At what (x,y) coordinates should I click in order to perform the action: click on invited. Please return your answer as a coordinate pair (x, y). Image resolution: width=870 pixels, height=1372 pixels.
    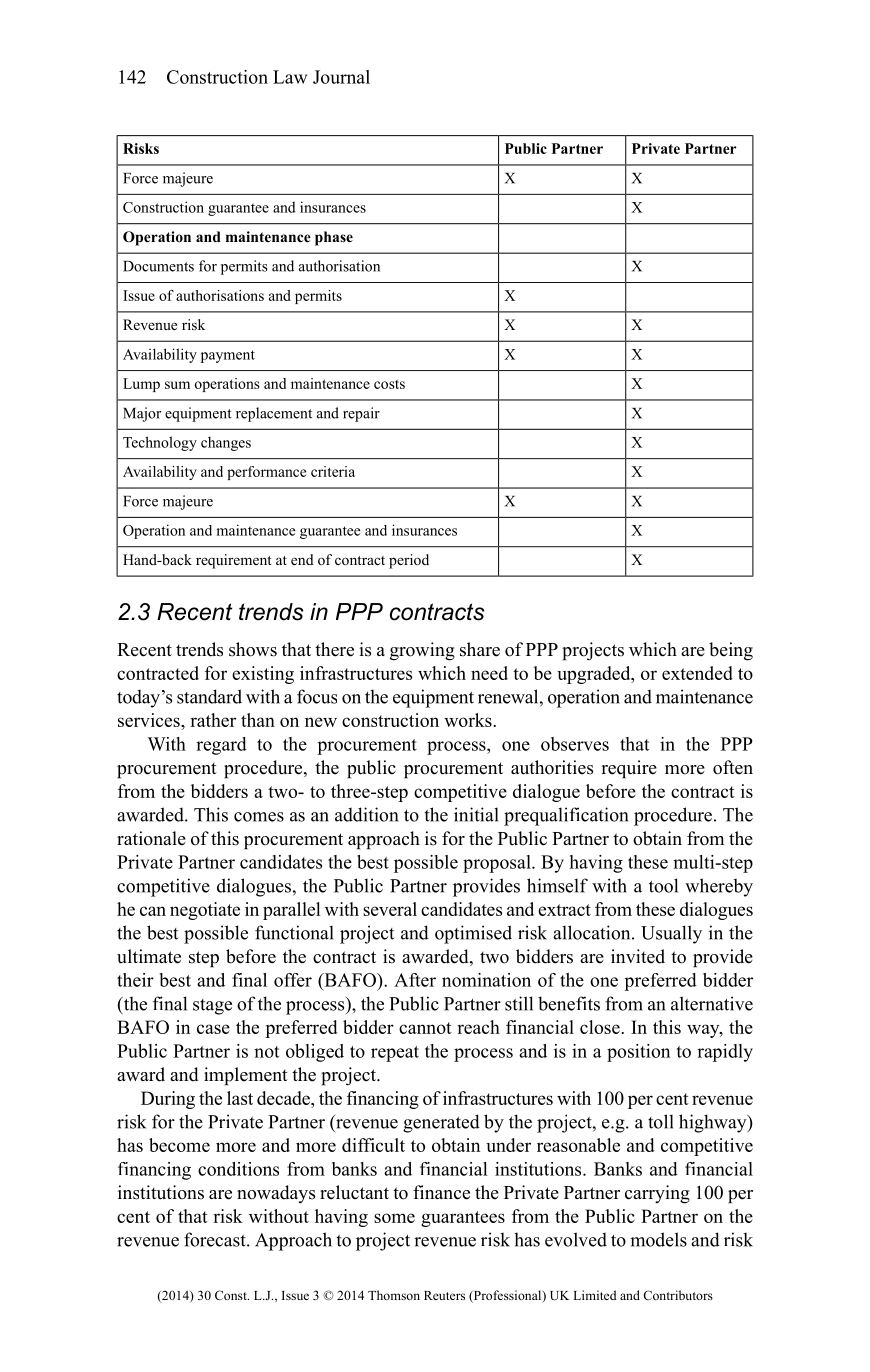
    Looking at the image, I should click on (638, 956).
